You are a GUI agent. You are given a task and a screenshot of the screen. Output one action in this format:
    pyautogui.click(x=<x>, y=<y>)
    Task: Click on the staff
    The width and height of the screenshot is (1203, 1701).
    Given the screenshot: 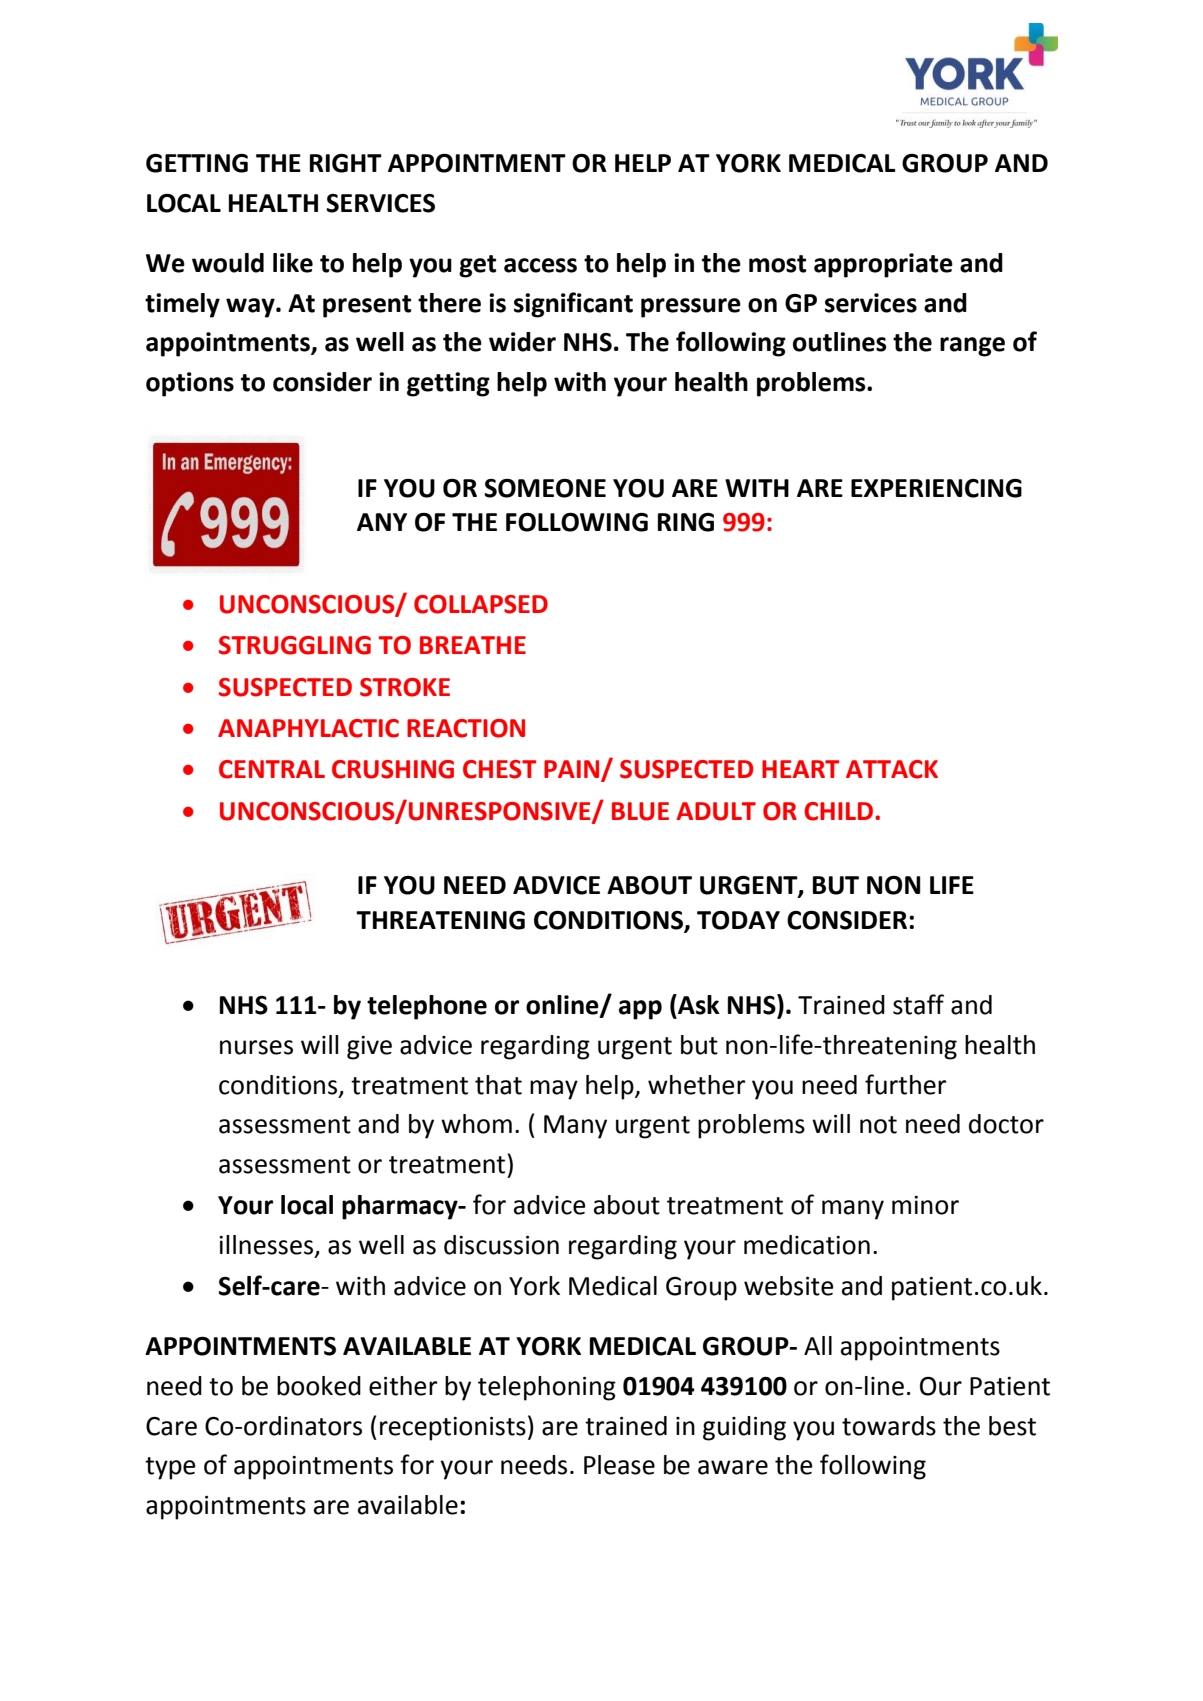 What is the action you would take?
    pyautogui.click(x=918, y=1004)
